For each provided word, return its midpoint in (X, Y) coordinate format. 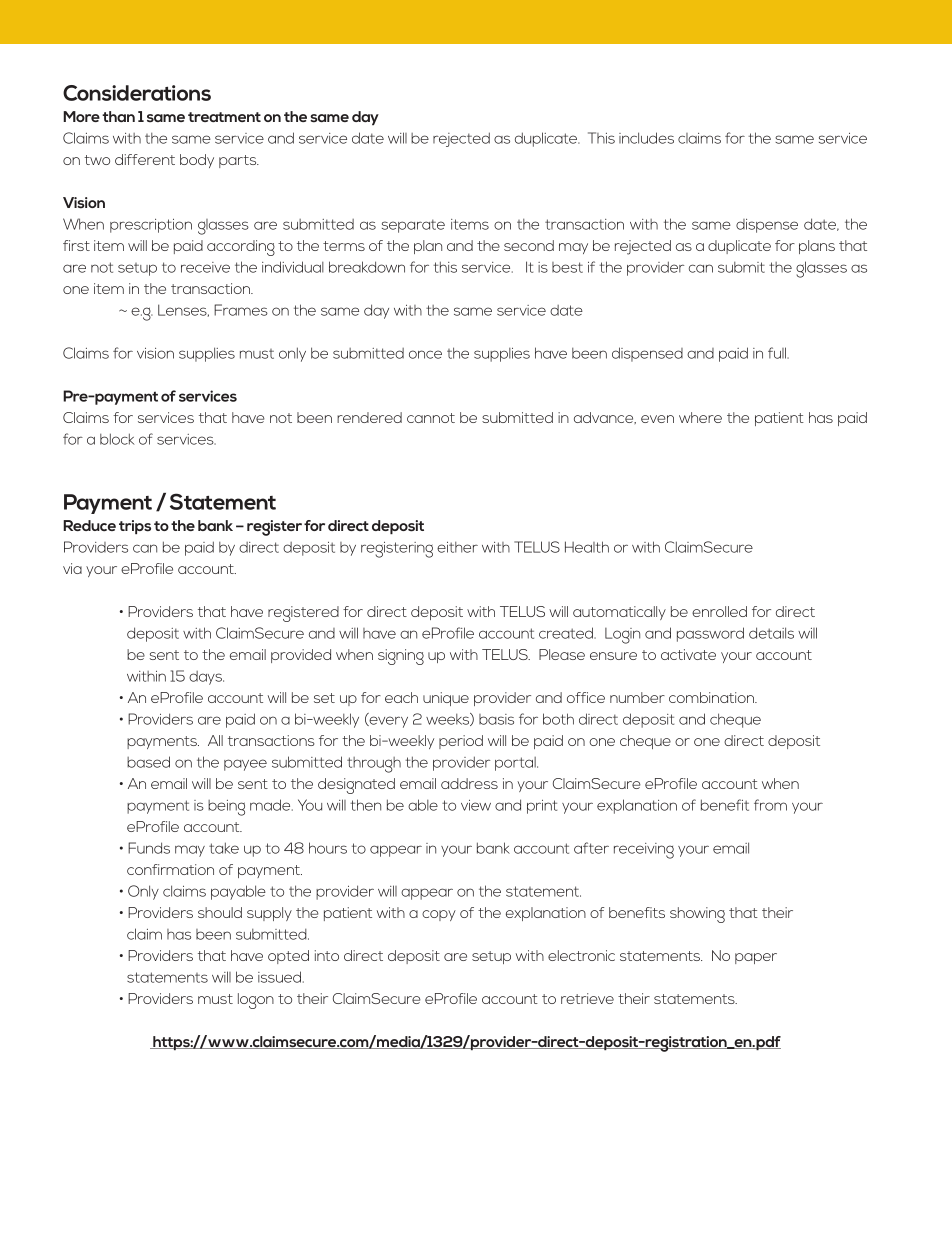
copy (439, 915)
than (118, 116)
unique (446, 699)
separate (413, 226)
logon (256, 1001)
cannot (431, 418)
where (700, 417)
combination (712, 697)
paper (756, 958)
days (206, 678)
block (117, 439)
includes (646, 138)
